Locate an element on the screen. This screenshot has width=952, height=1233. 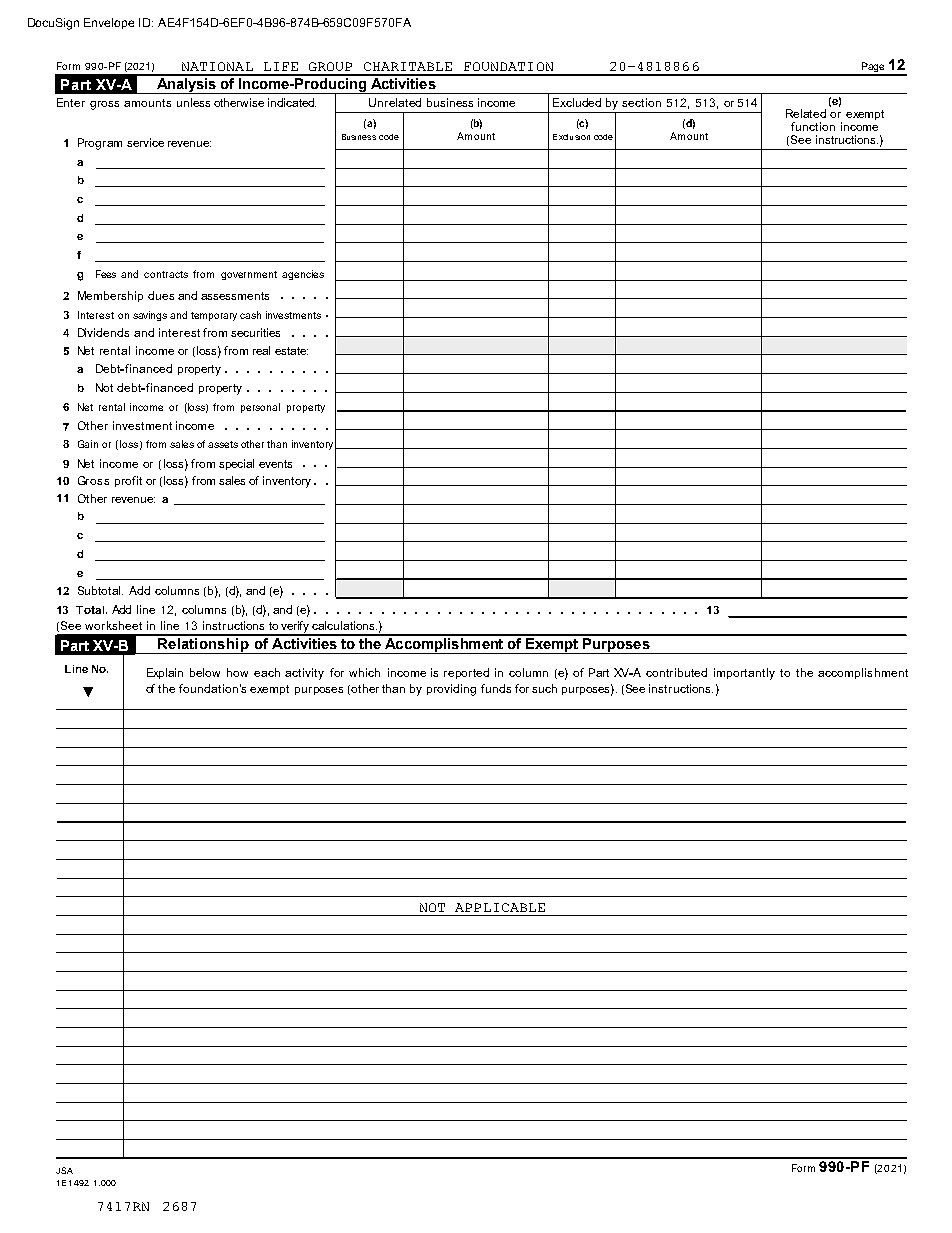
unless is located at coordinates (193, 102).
